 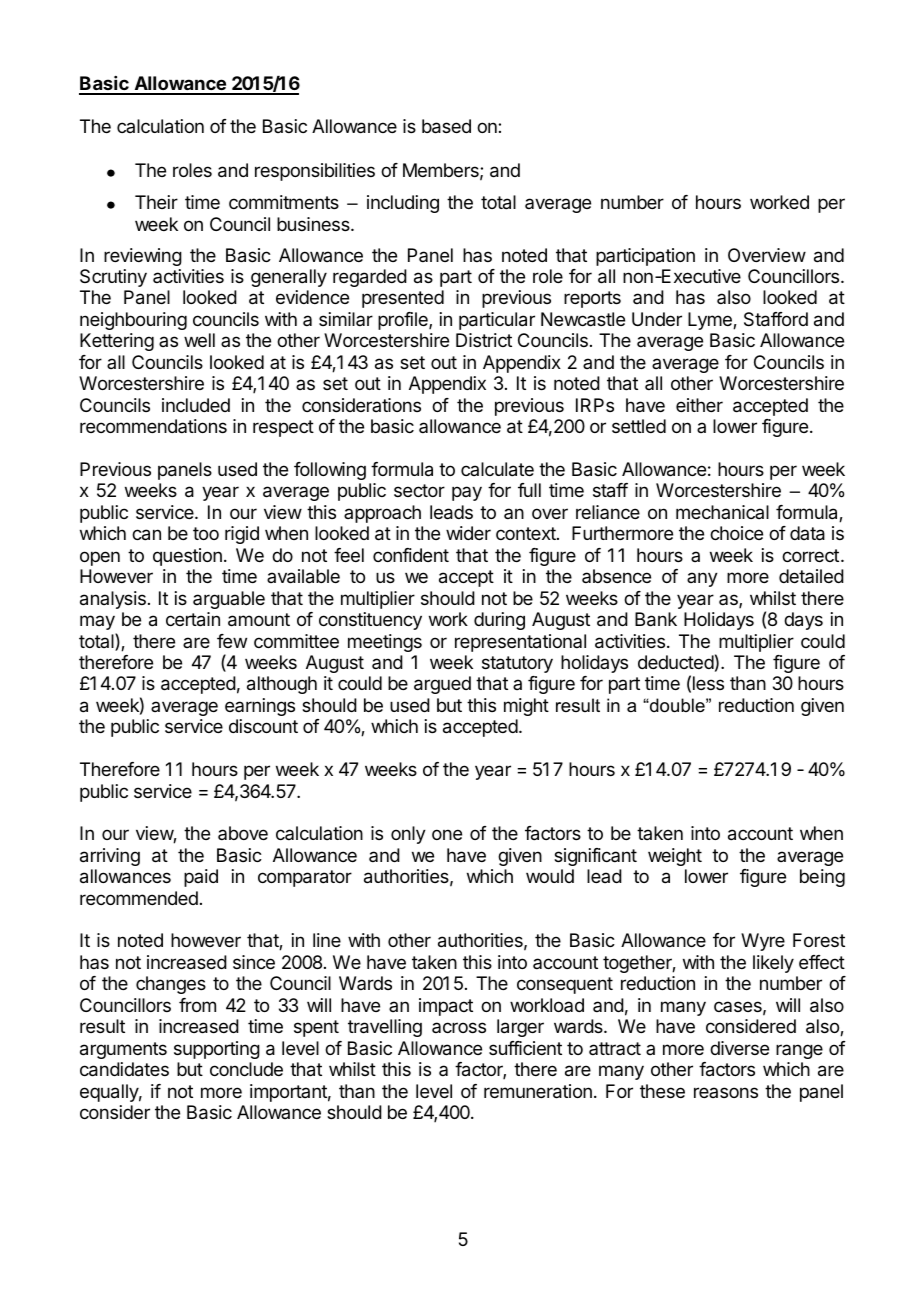 I want to click on earnings, so click(x=260, y=707).
